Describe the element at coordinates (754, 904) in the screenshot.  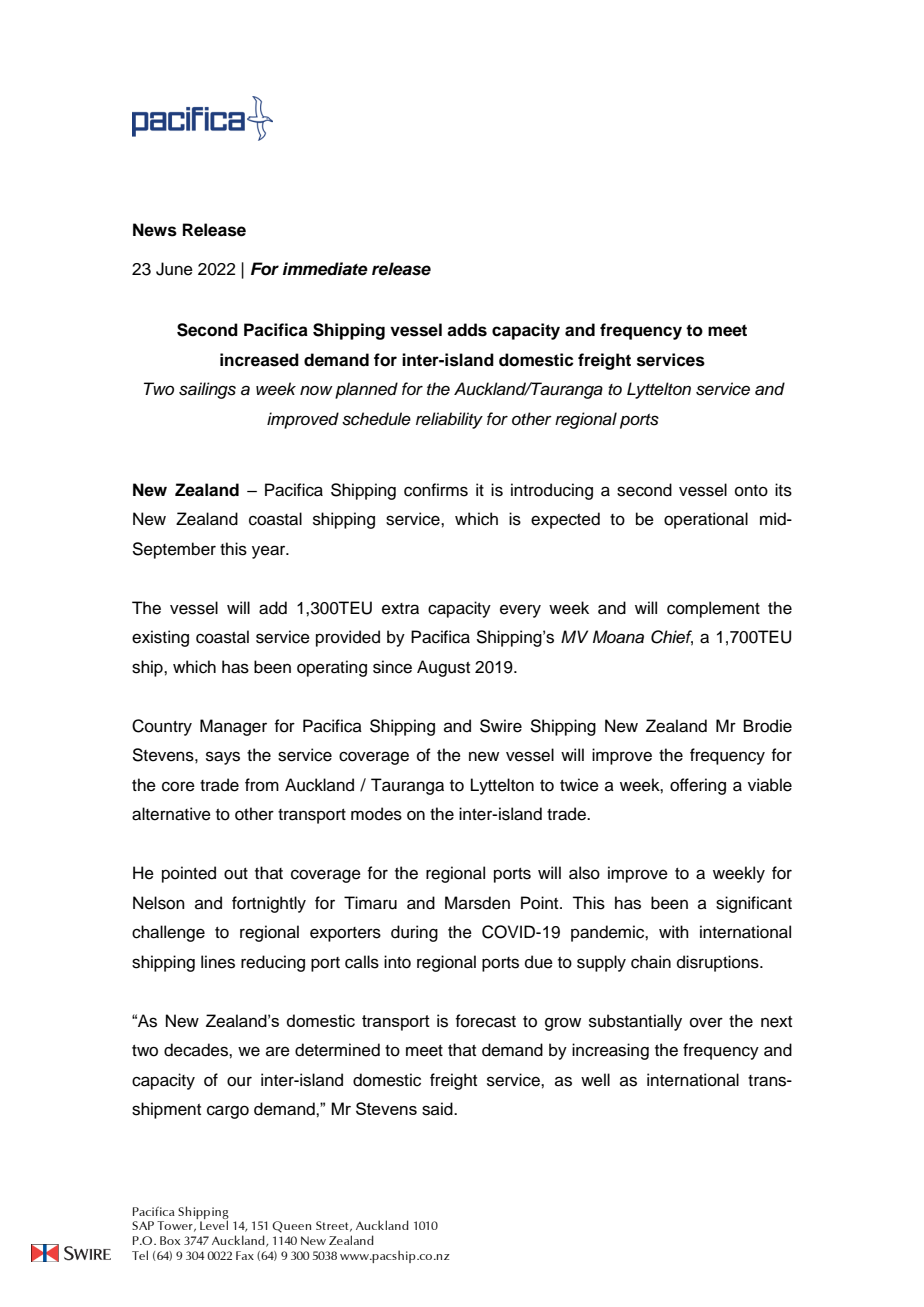
I see `significant` at that location.
